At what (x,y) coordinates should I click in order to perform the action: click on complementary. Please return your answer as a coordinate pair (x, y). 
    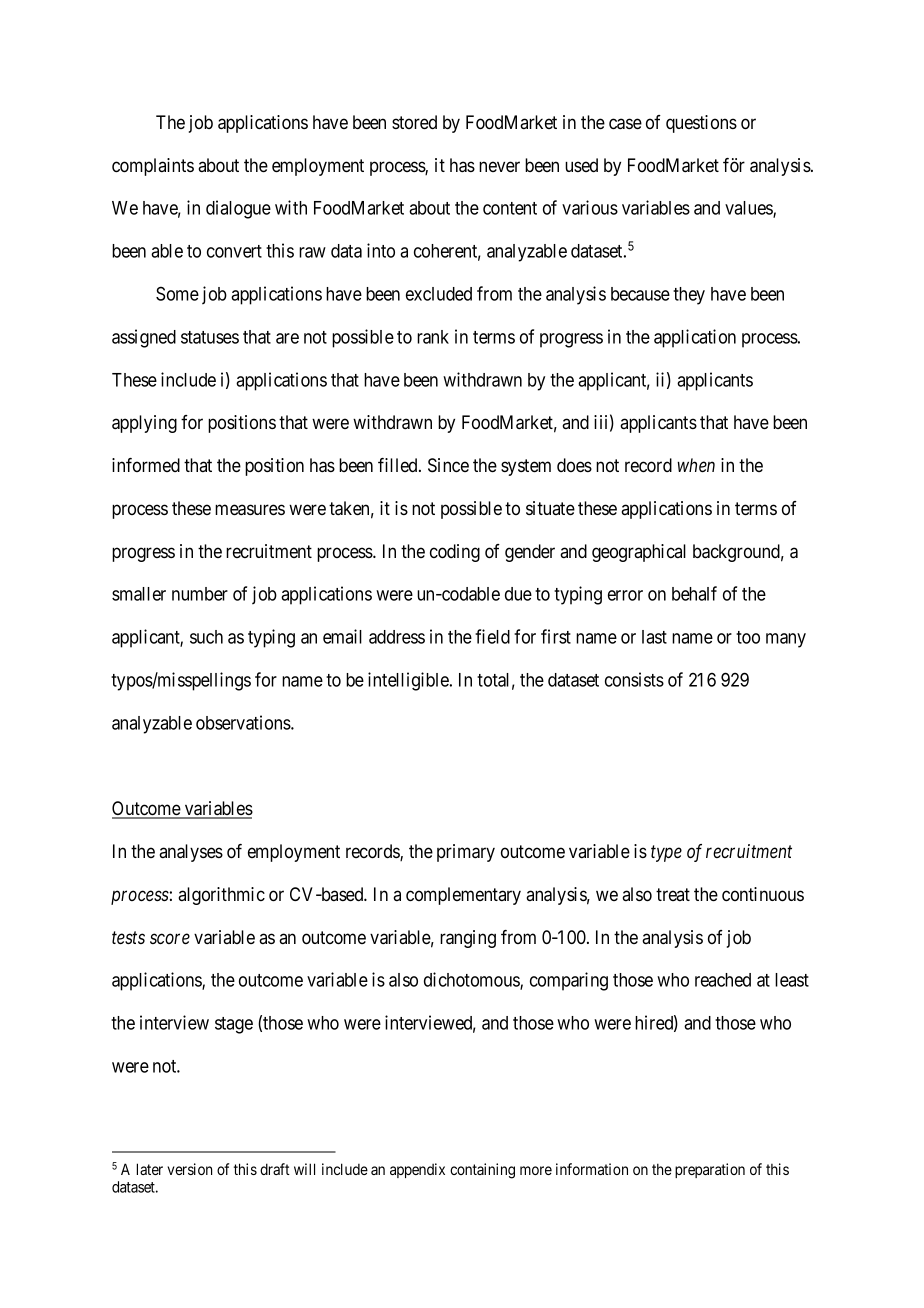
    Looking at the image, I should click on (463, 896).
